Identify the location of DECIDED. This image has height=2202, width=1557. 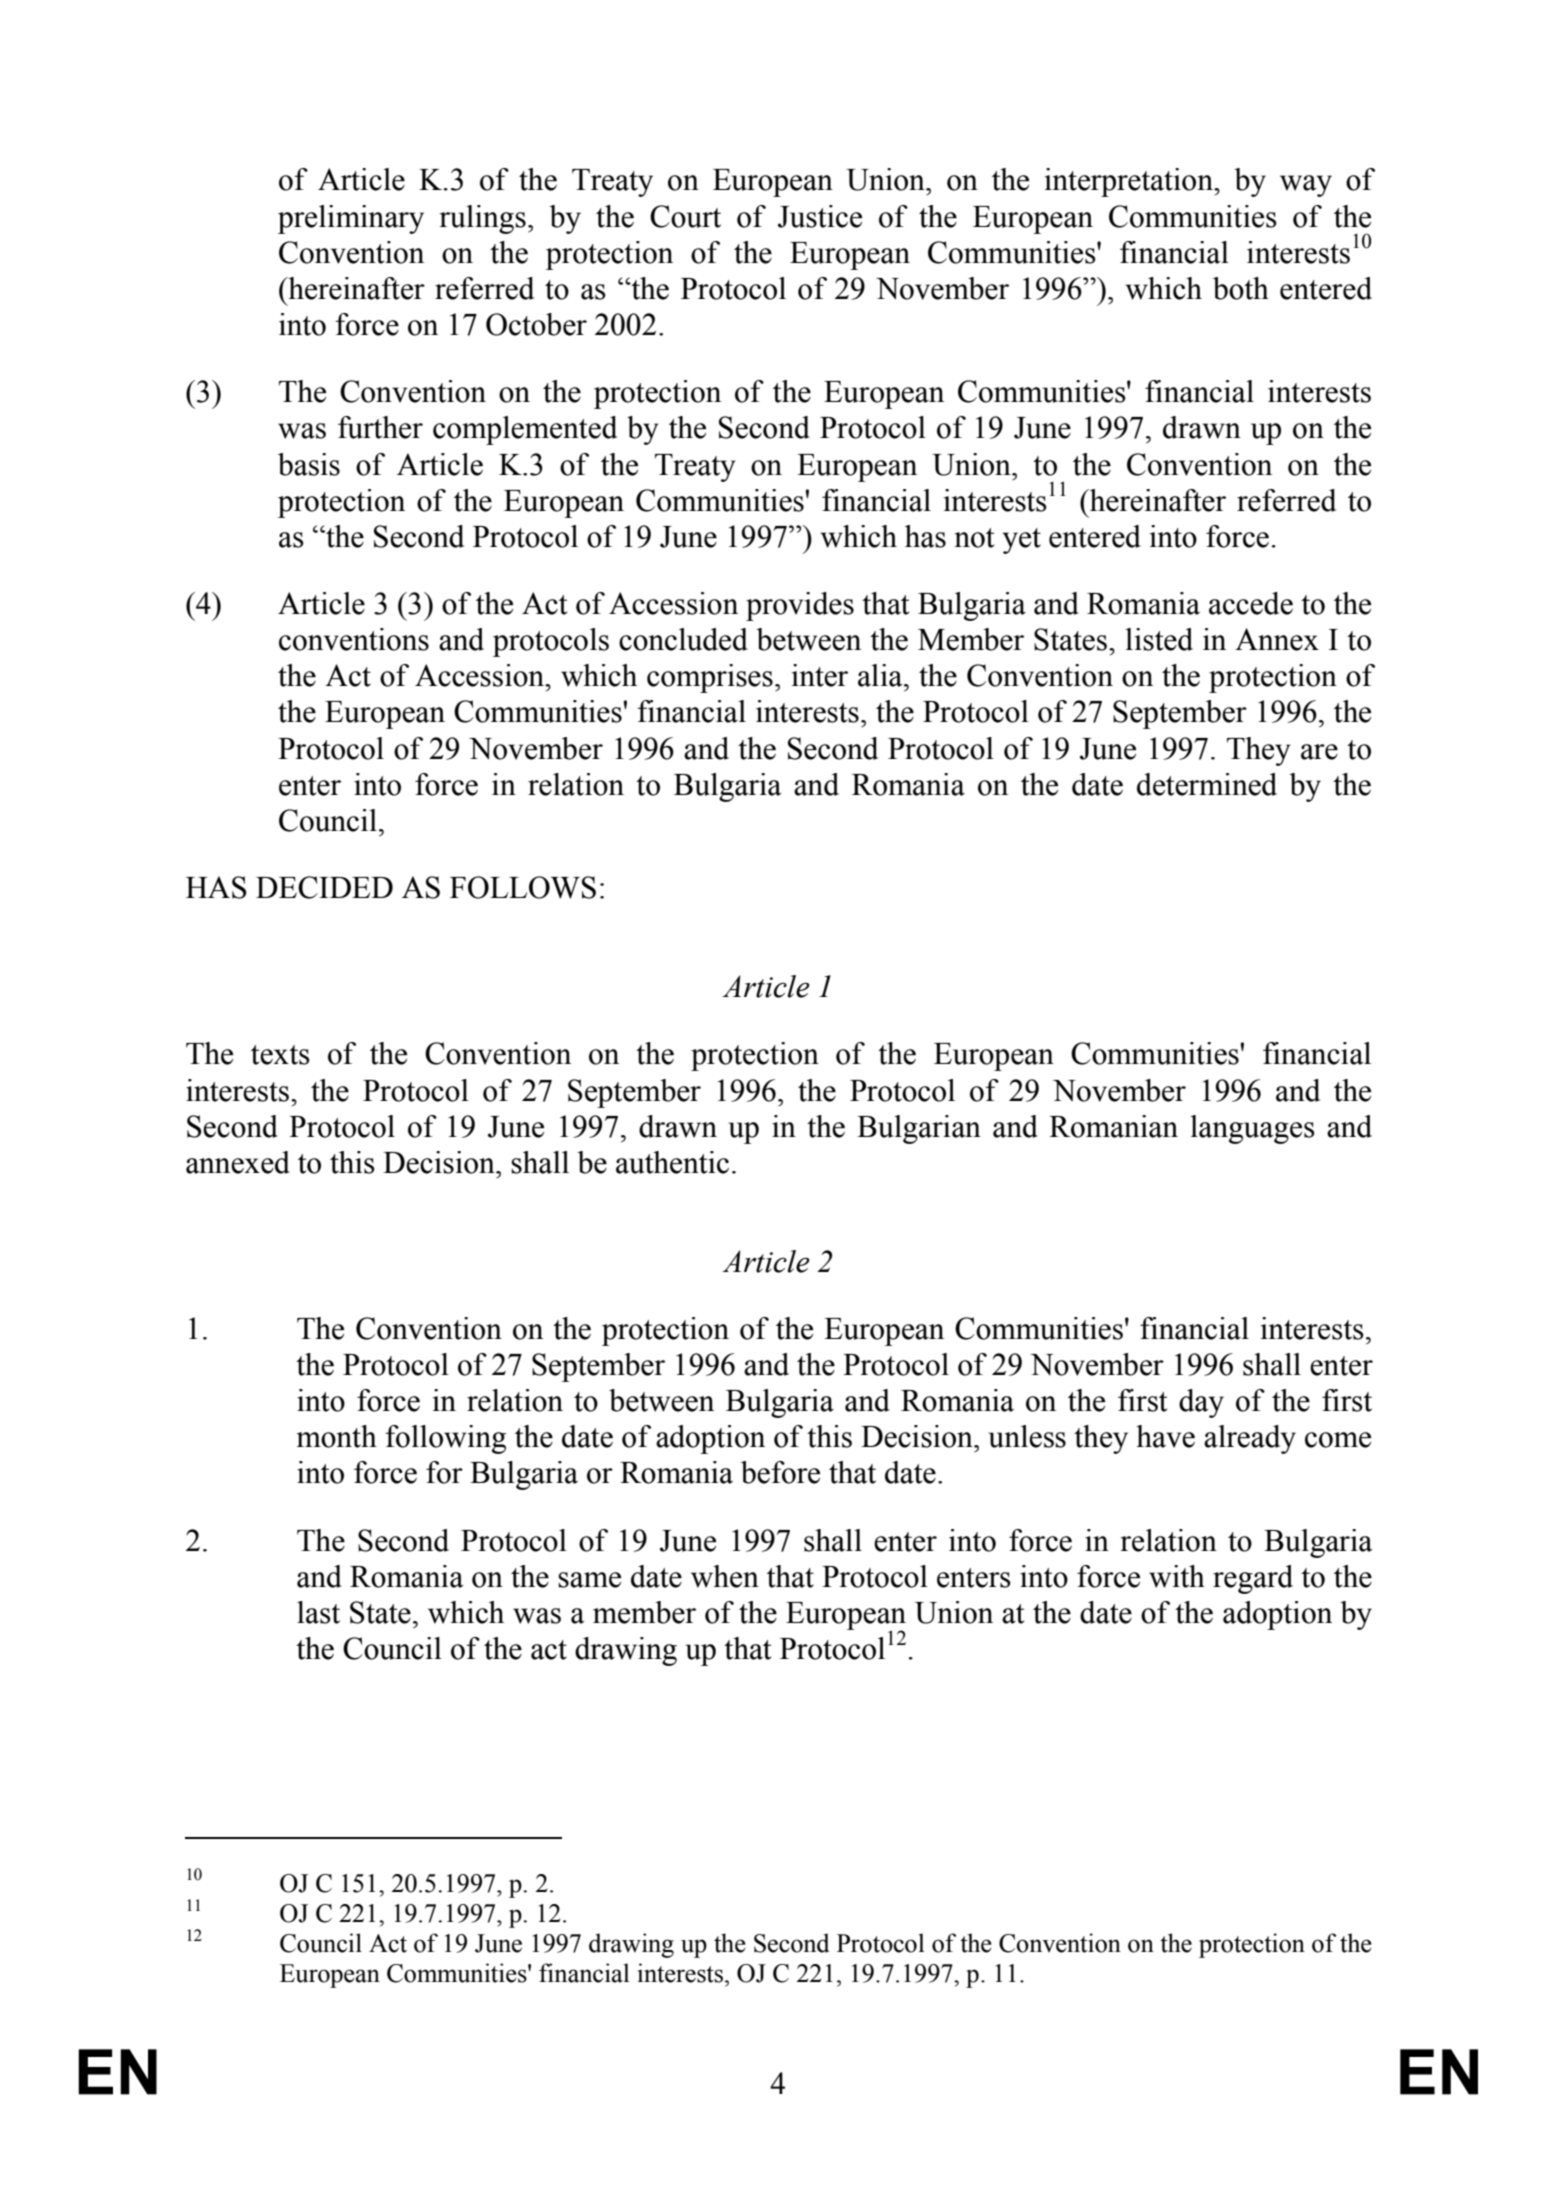
(324, 887).
